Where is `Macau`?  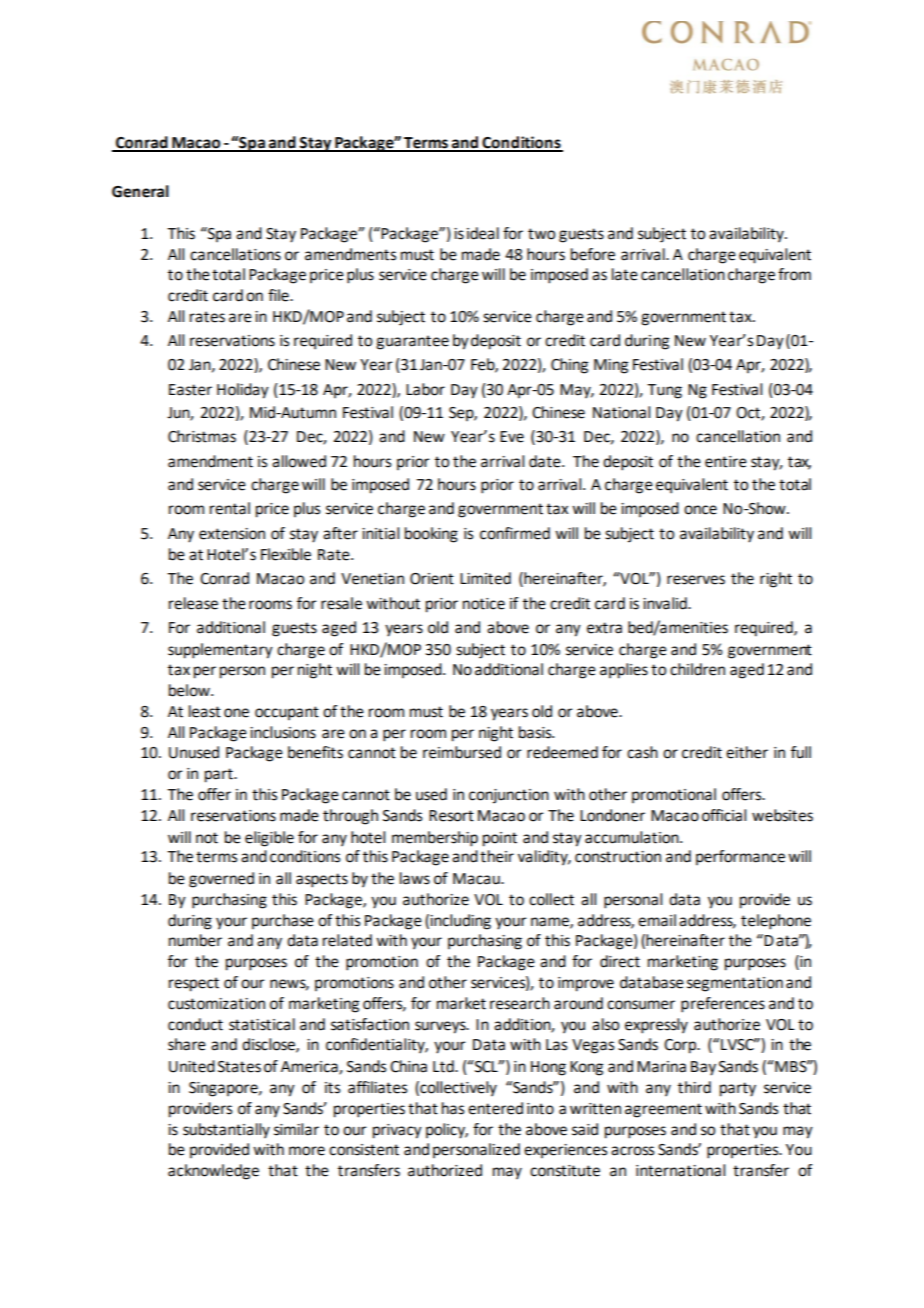 Macau is located at coordinates (477, 879).
